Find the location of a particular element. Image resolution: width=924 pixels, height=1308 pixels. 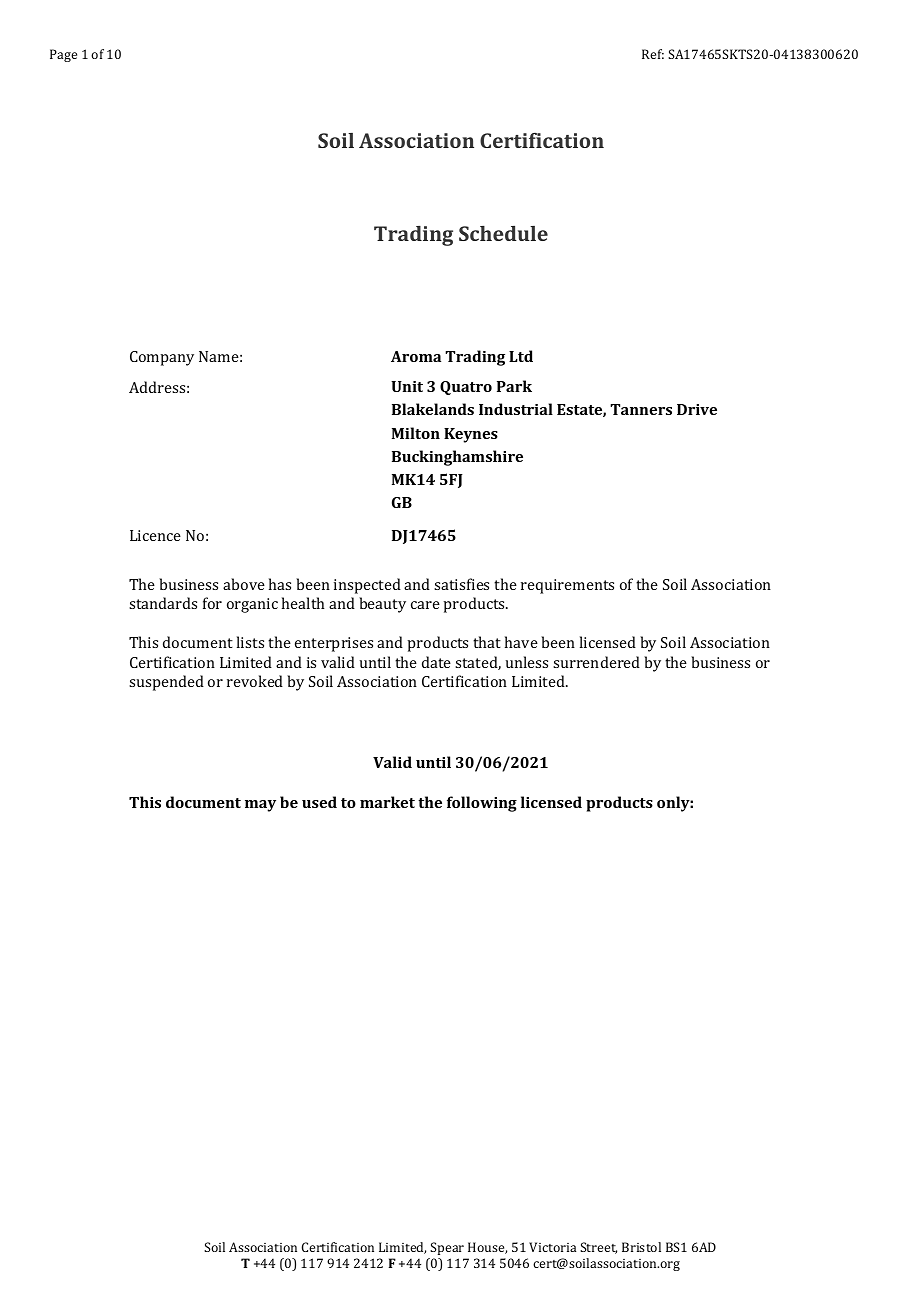

Schedule is located at coordinates (503, 233).
